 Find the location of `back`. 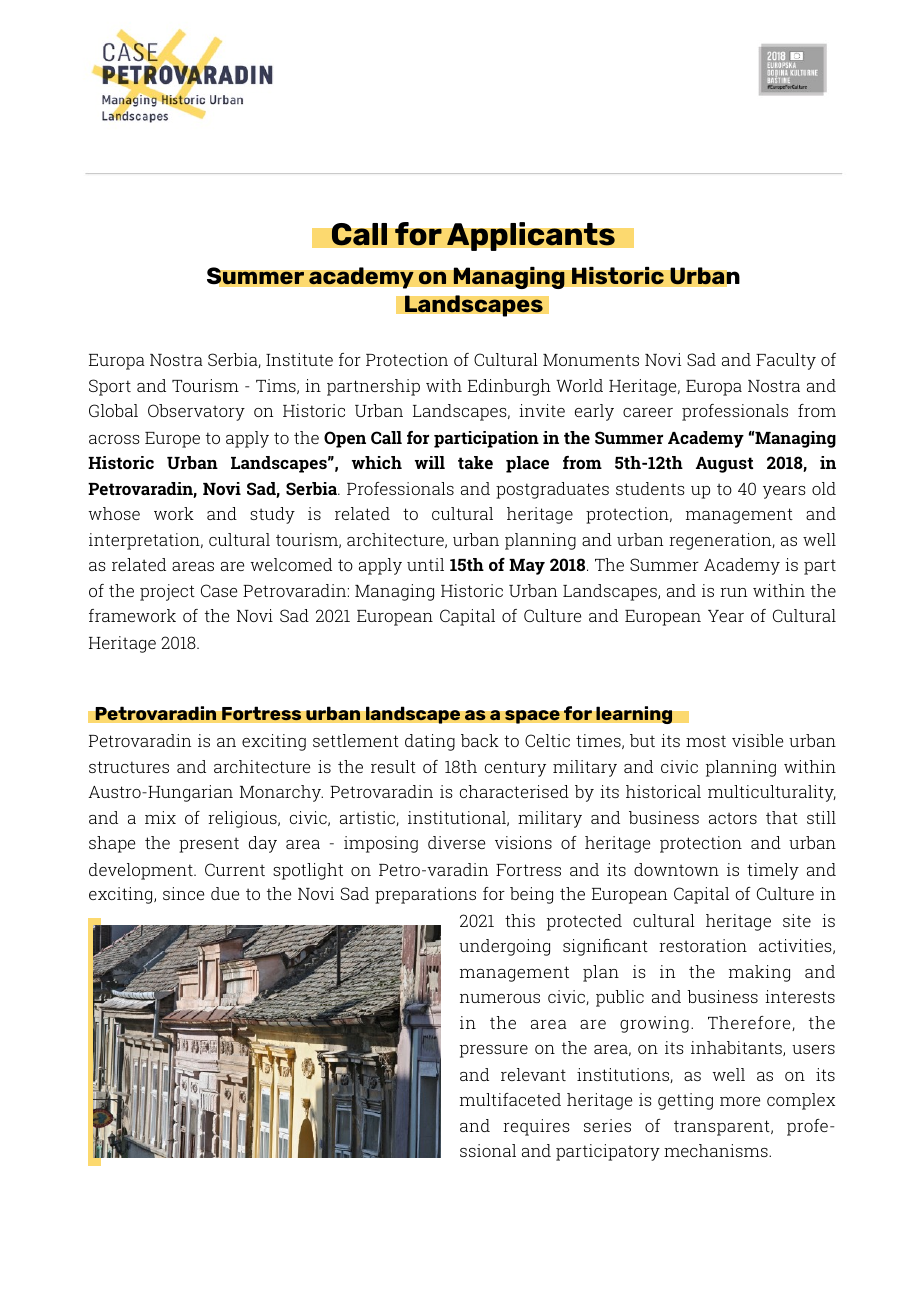

back is located at coordinates (480, 740).
